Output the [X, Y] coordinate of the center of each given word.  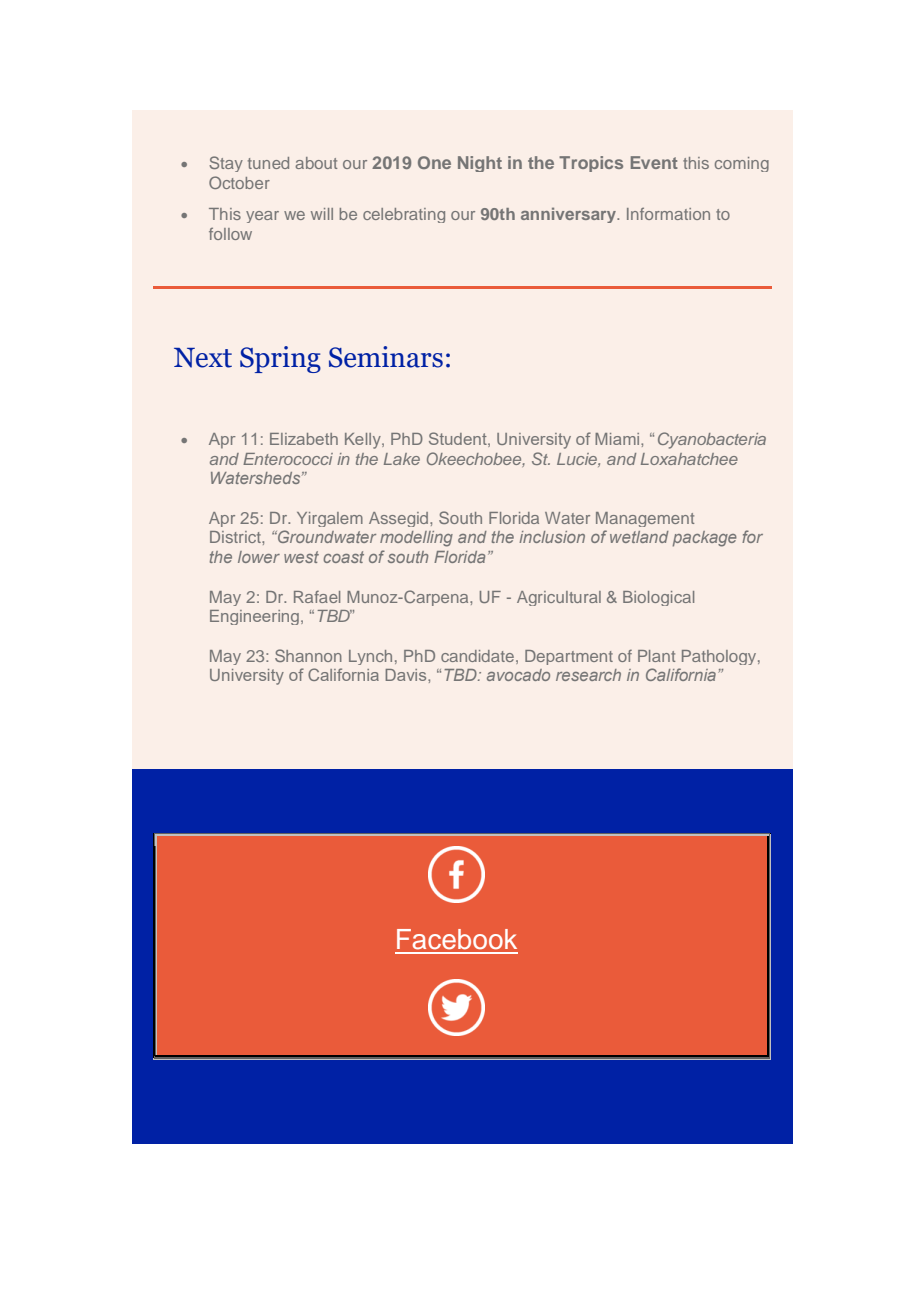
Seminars [386, 357]
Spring [280, 359]
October [239, 182]
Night [480, 164]
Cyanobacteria [712, 440]
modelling [416, 539]
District [236, 537]
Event [654, 162]
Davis [407, 675]
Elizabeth [304, 439]
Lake [402, 459]
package [705, 539]
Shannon [308, 655]
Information [668, 214]
